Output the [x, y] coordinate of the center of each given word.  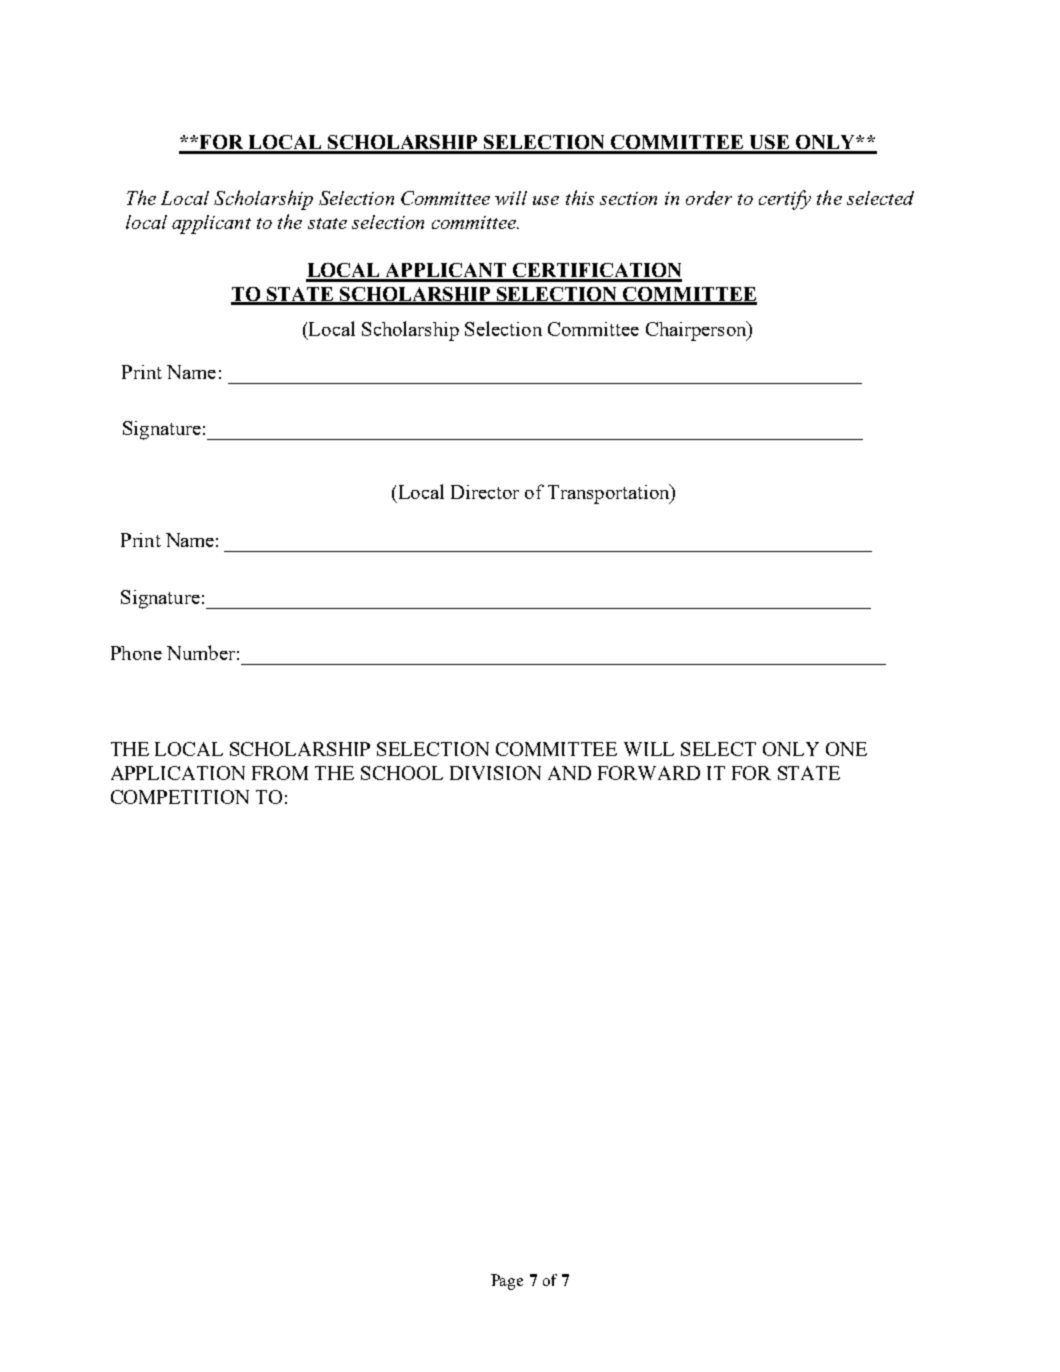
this [580, 197]
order [709, 198]
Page [507, 1282]
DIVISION [495, 773]
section [628, 198]
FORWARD [649, 773]
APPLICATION [178, 773]
